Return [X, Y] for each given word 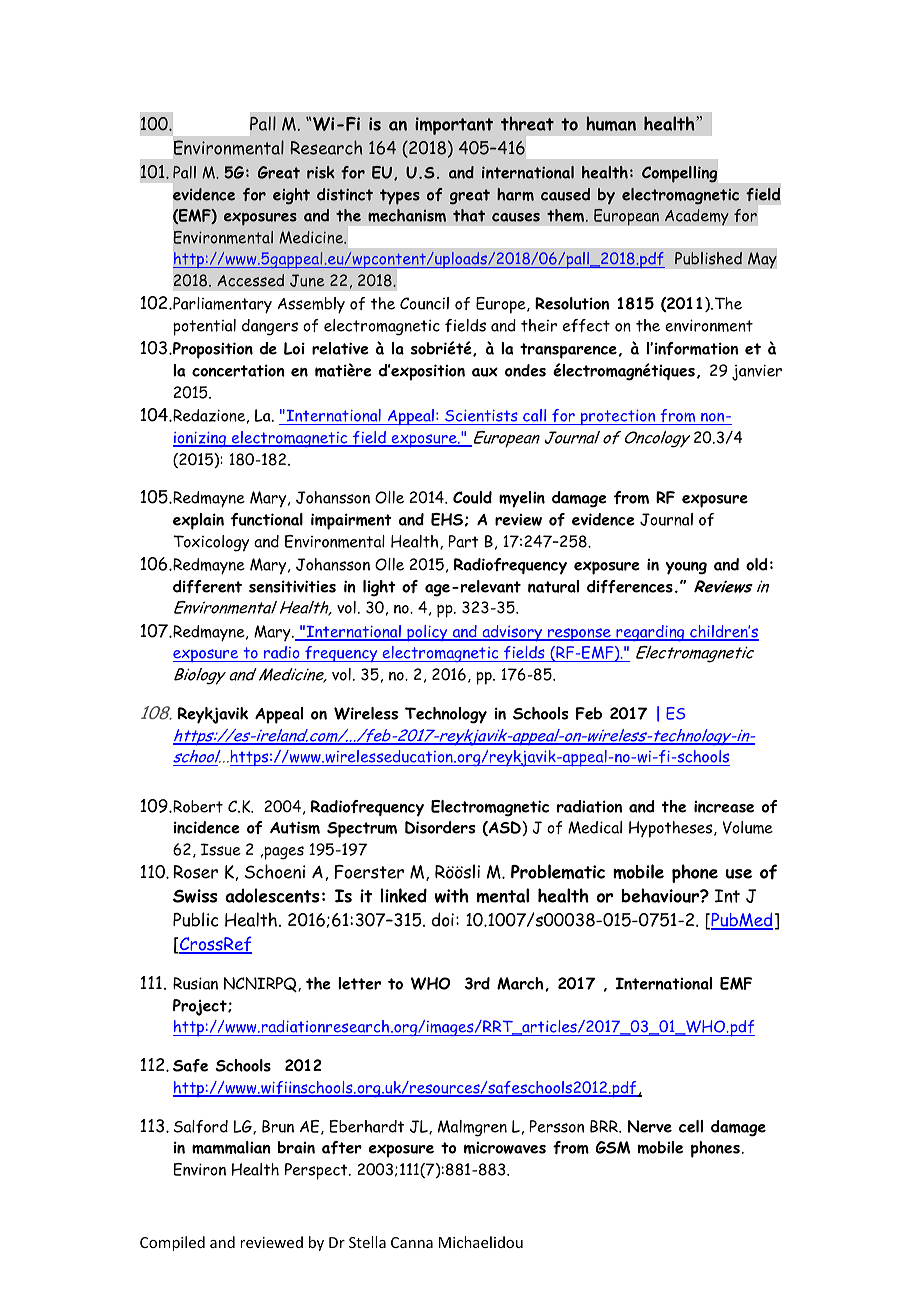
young [686, 568]
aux [485, 372]
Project [201, 1007]
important [454, 126]
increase [724, 807]
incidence [206, 827]
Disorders [440, 827]
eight [291, 196]
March [521, 984]
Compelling [679, 174]
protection [618, 417]
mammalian [231, 1147]
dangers [270, 327]
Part [463, 541]
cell [691, 1126]
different [207, 586]
